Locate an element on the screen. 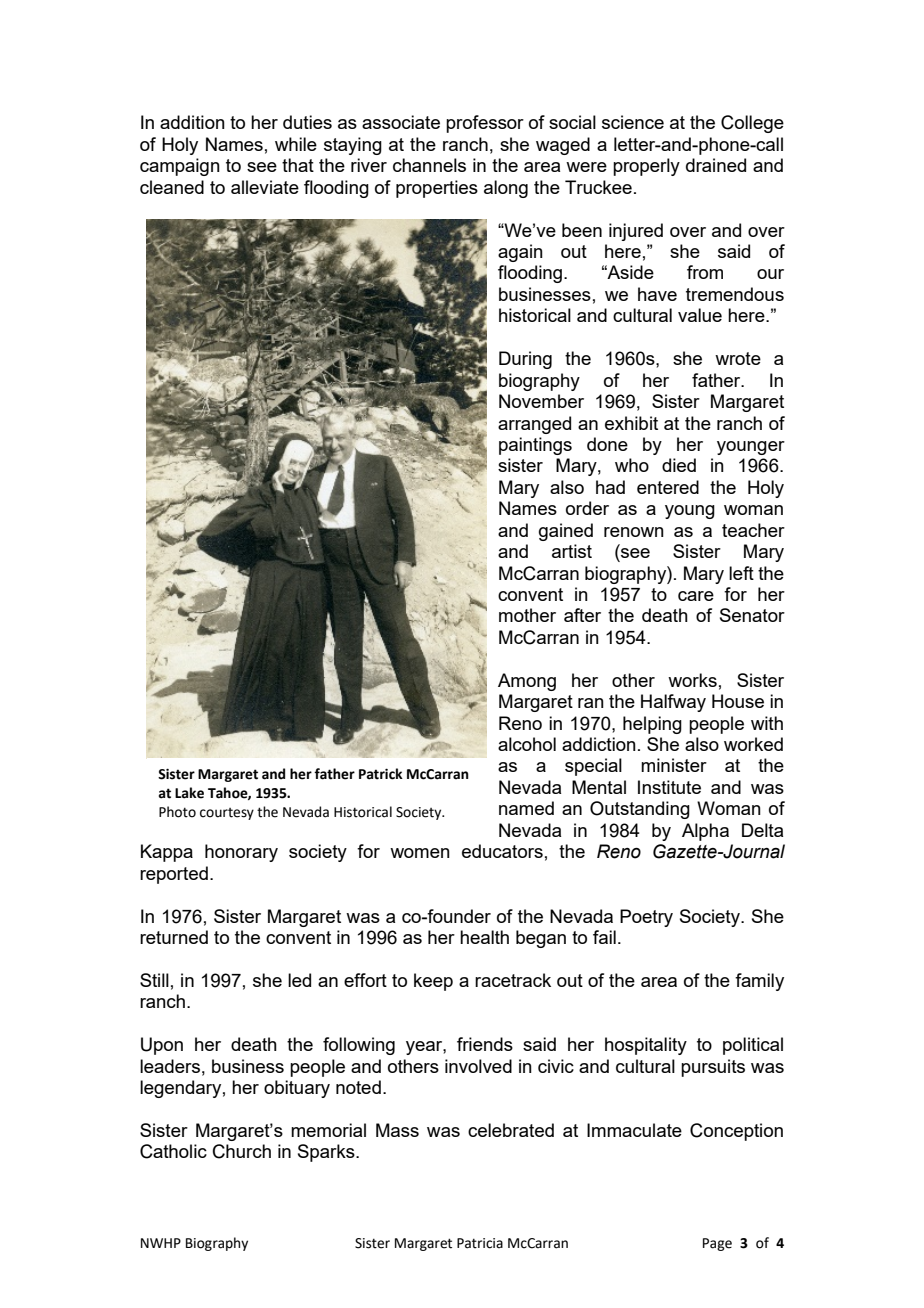 The height and width of the screenshot is (1308, 924). Church is located at coordinates (242, 1151).
